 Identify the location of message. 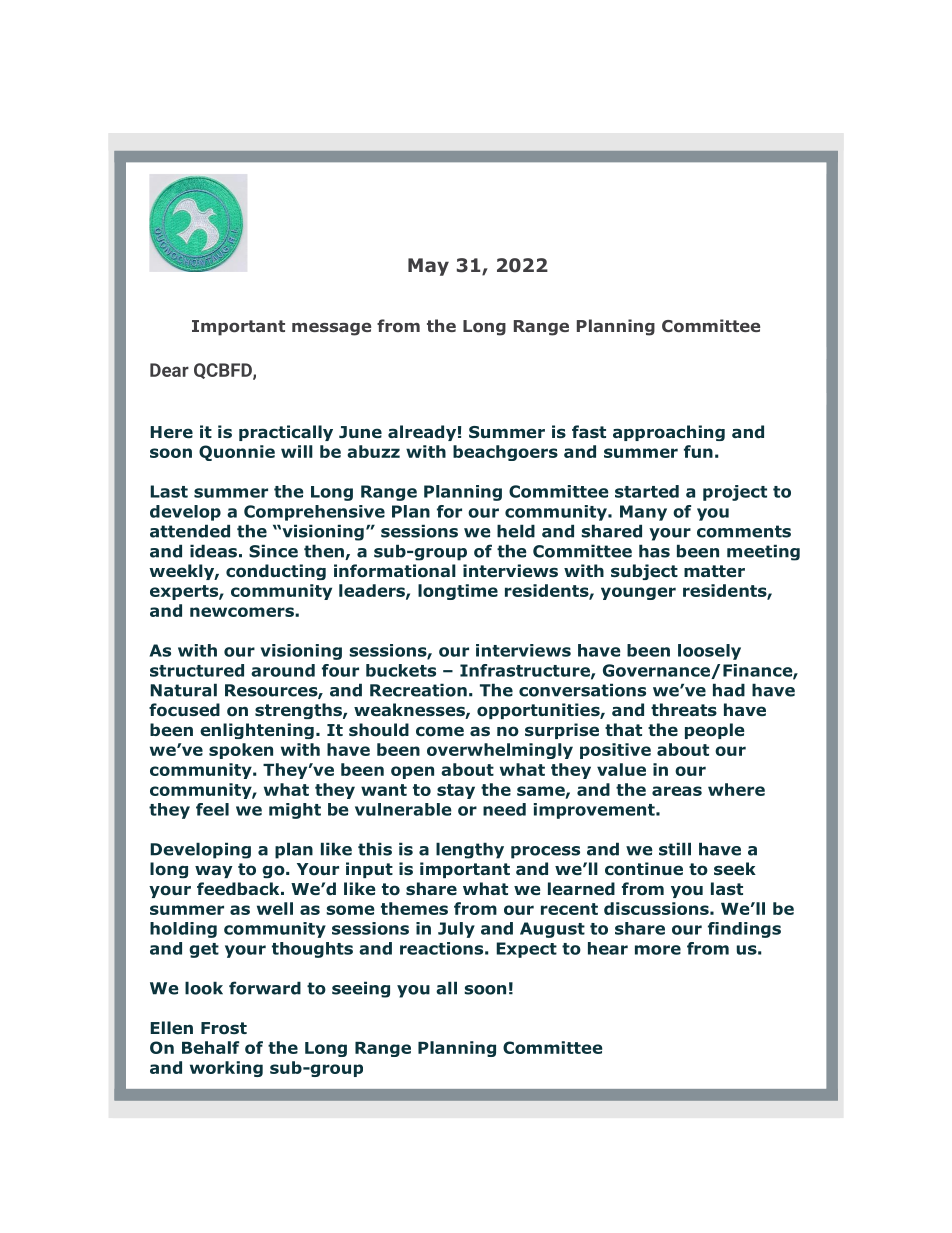
(331, 329).
